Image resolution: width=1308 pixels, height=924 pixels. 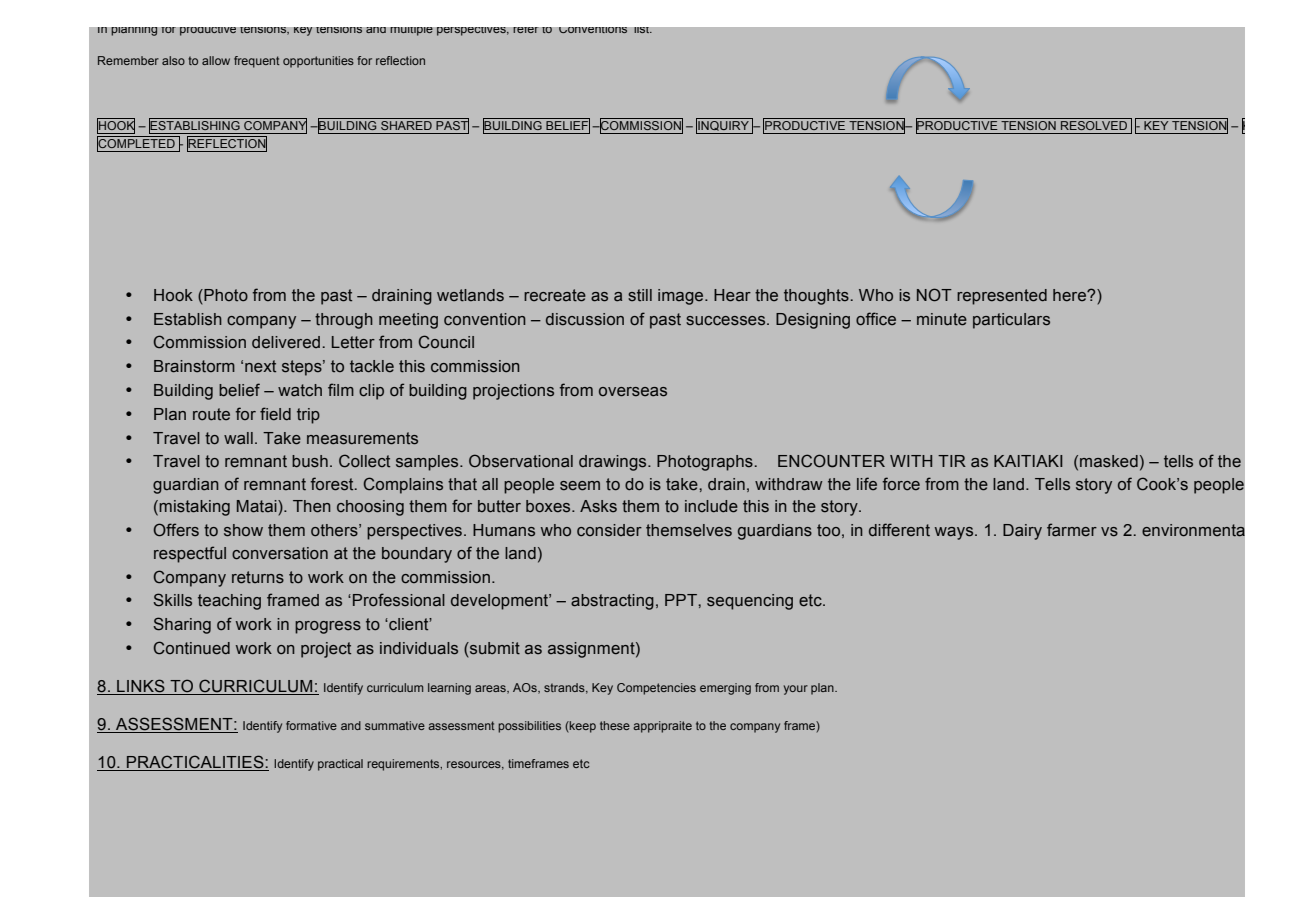 I want to click on multiple, so click(x=411, y=31).
